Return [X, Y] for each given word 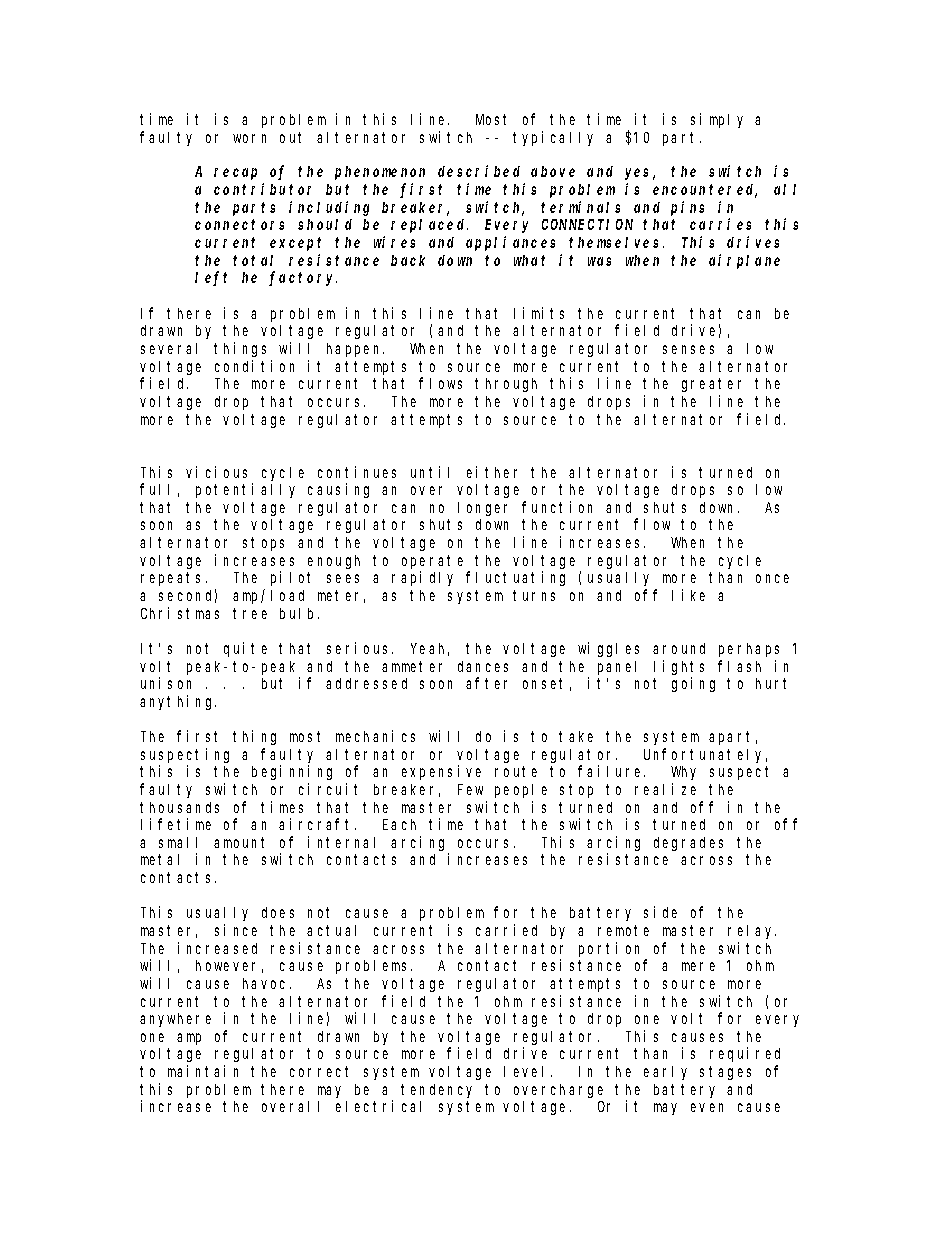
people [521, 791]
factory [303, 278]
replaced [429, 226]
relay [752, 932]
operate [432, 562]
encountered [705, 191]
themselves [616, 242]
